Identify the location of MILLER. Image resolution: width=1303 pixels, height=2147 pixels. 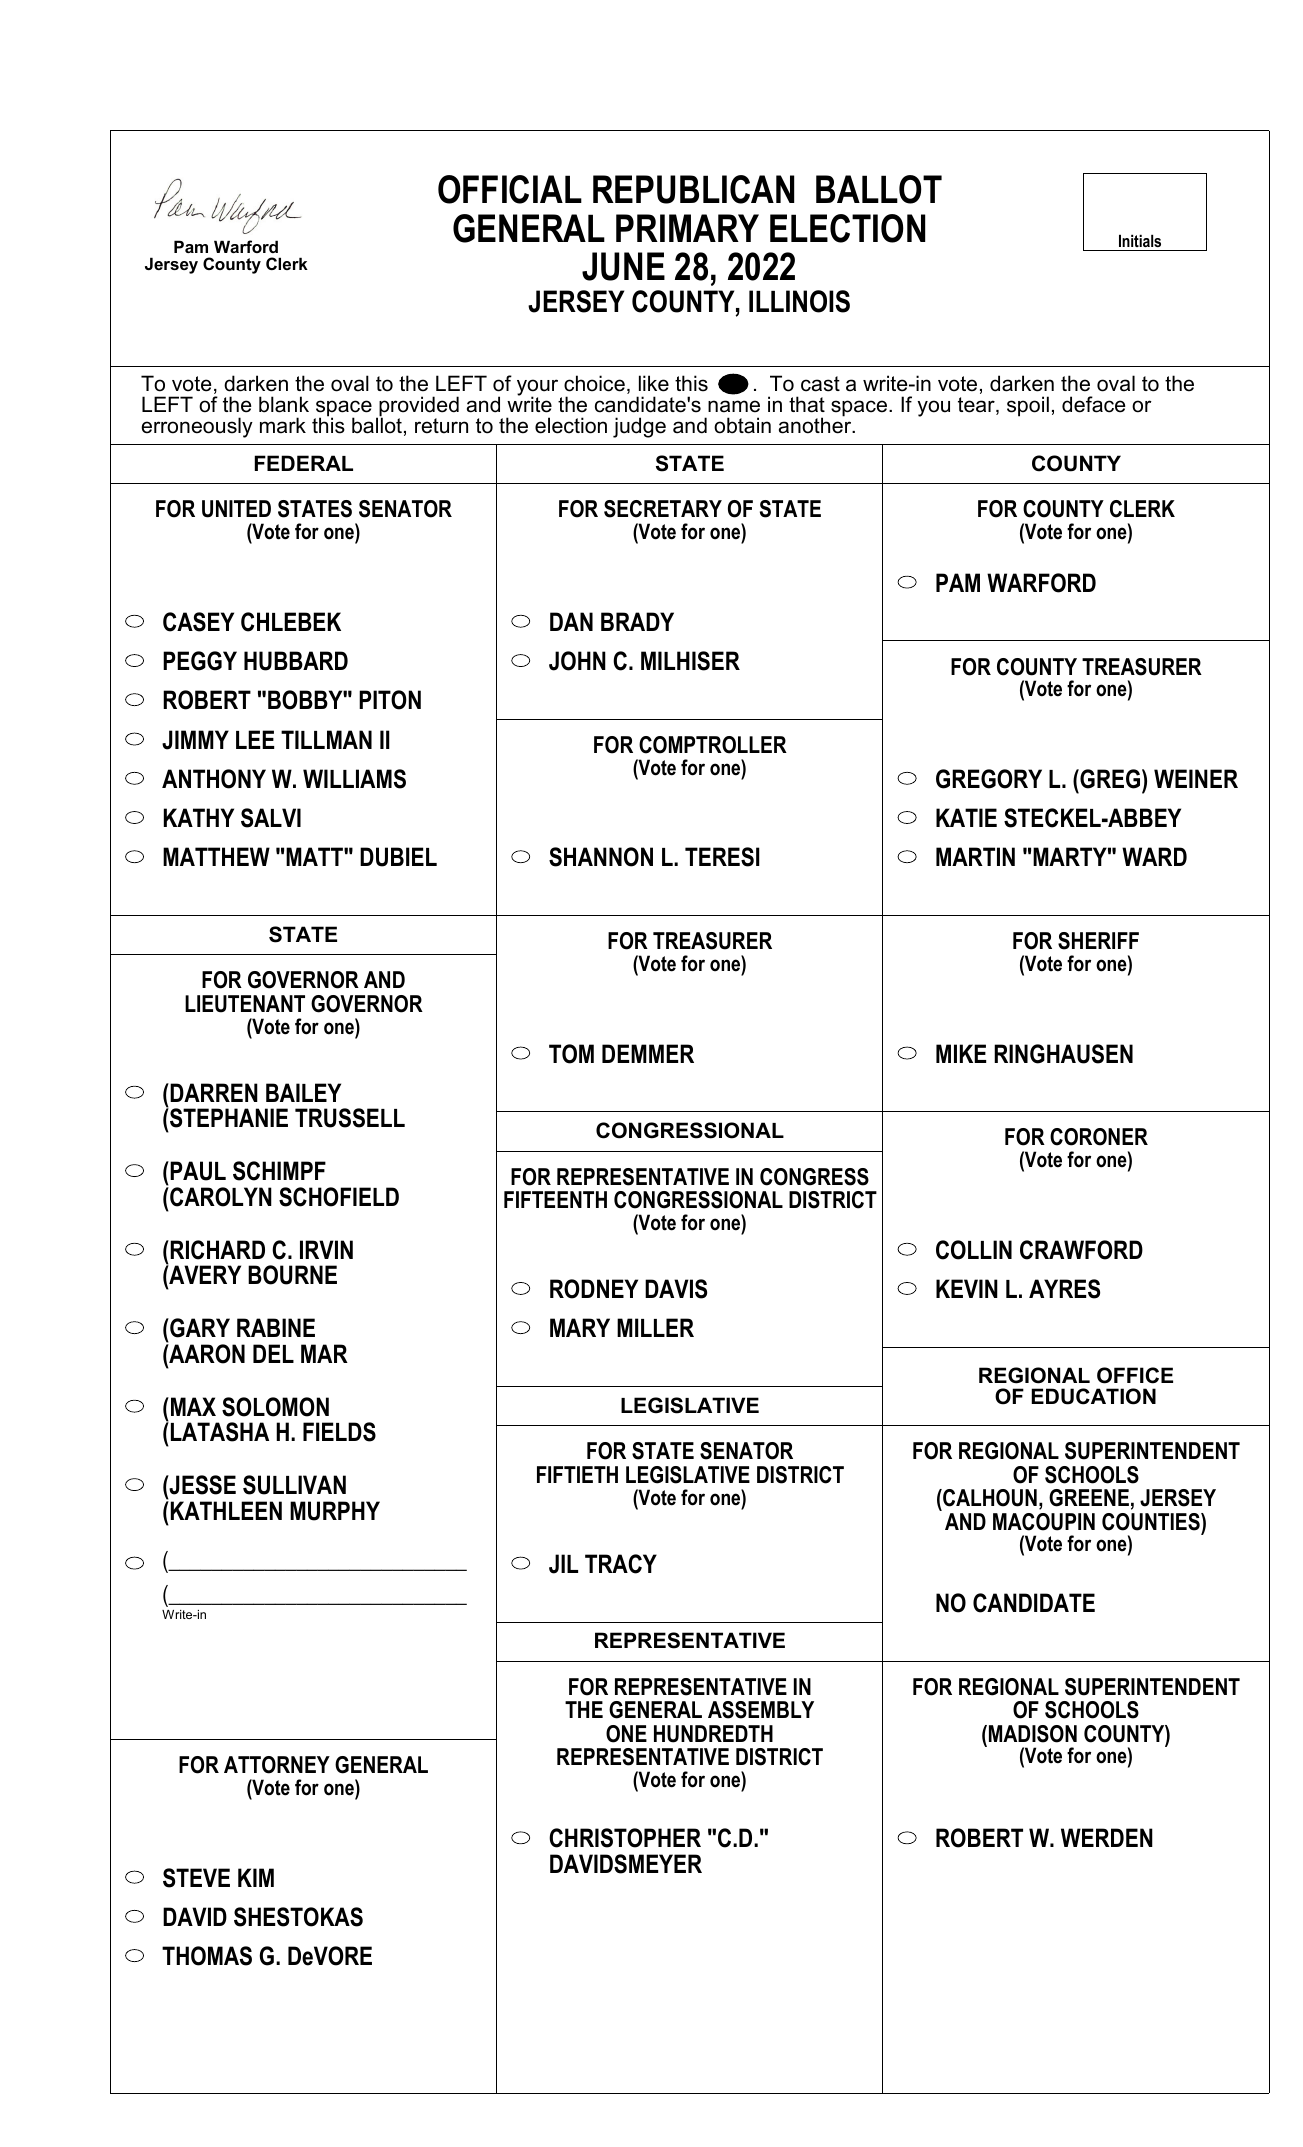
(655, 1327).
